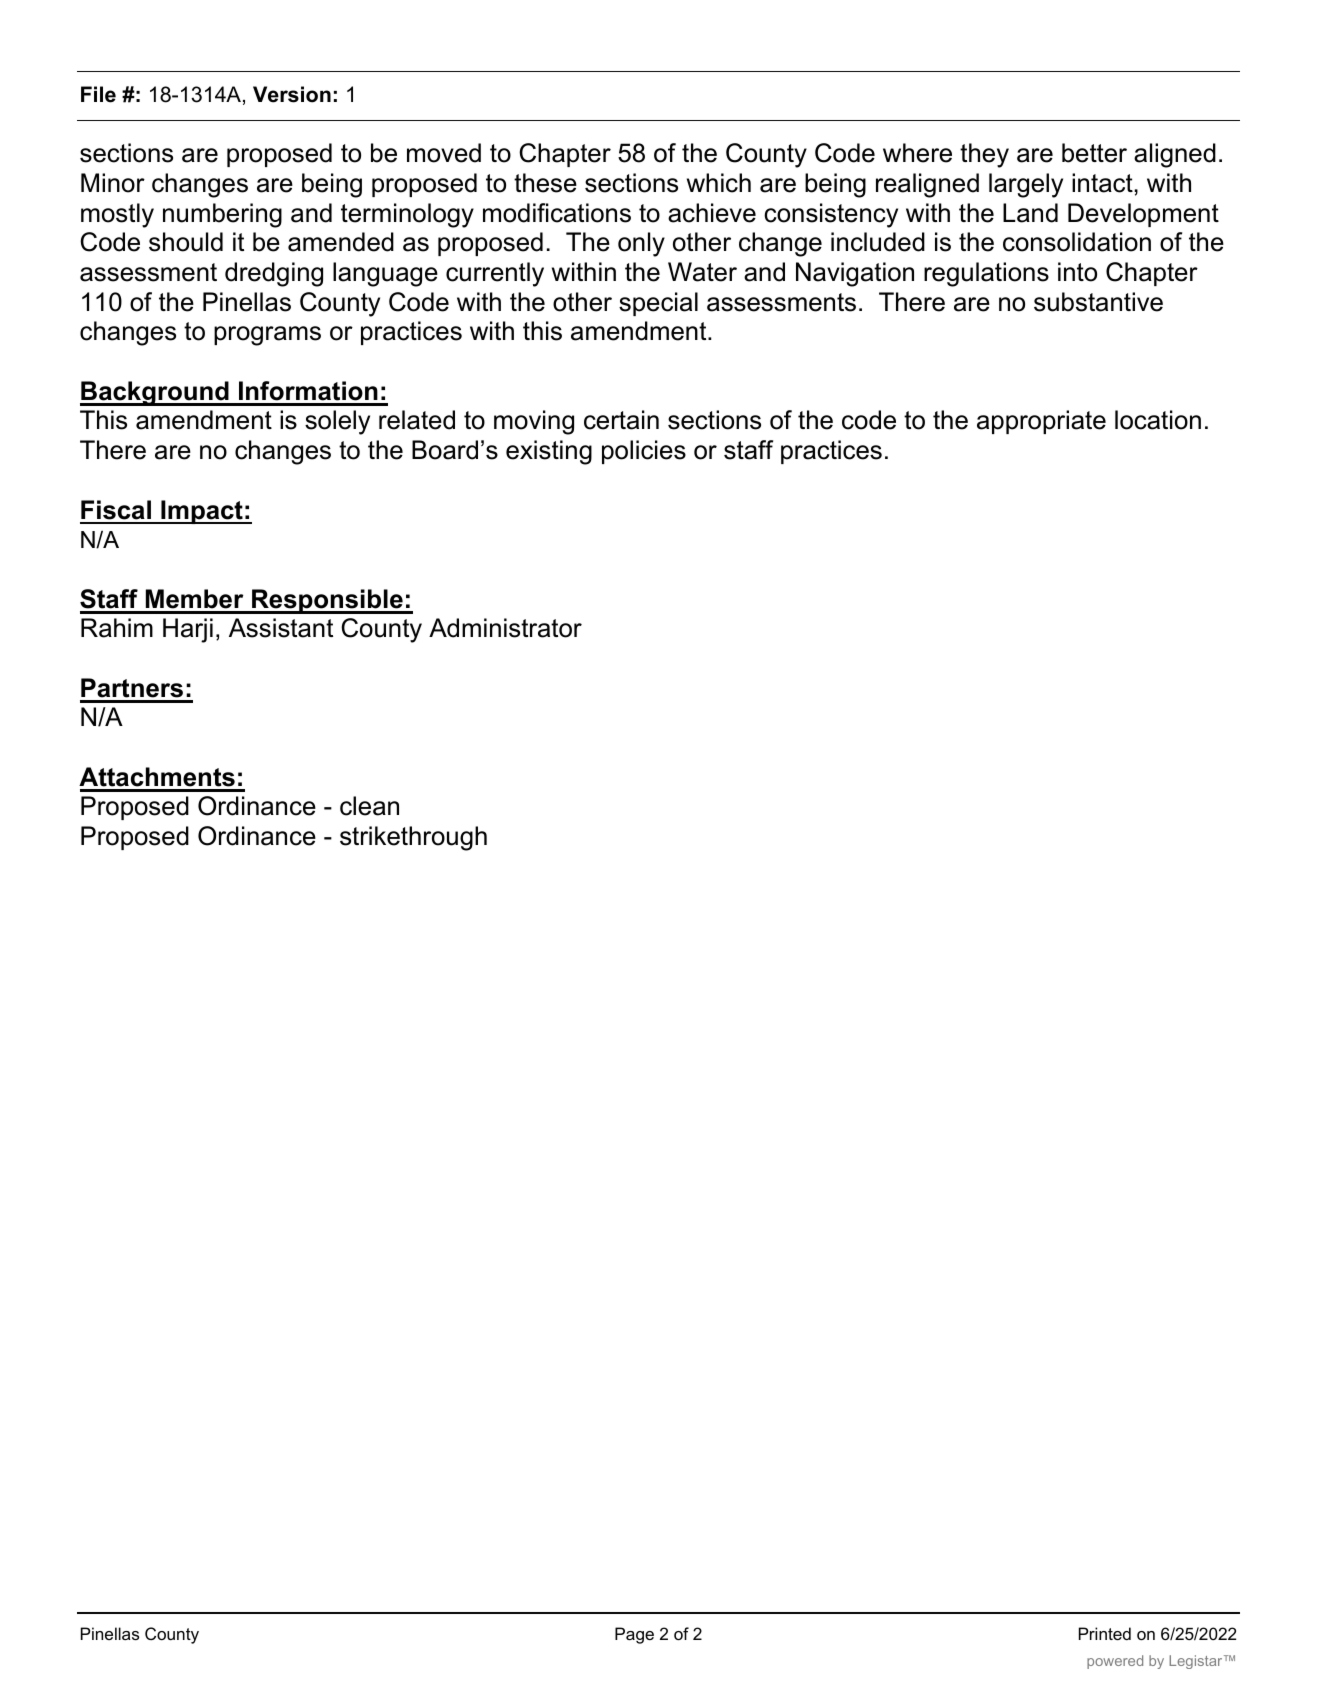 The height and width of the document is (1704, 1317). What do you see at coordinates (505, 628) in the document?
I see `Administrator` at bounding box center [505, 628].
